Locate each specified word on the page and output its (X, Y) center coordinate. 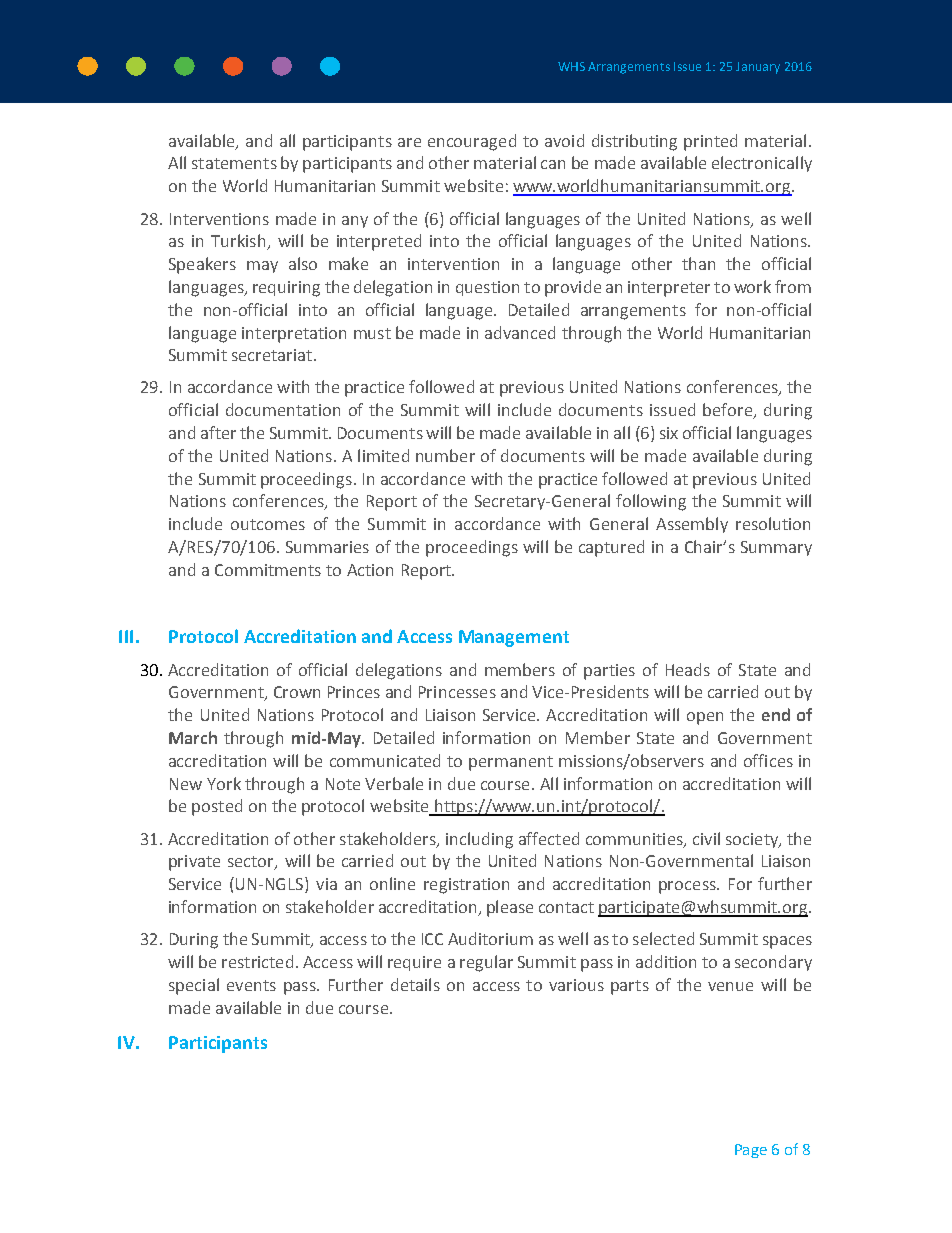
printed (710, 142)
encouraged (472, 142)
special (194, 986)
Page (751, 1151)
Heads (688, 669)
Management (514, 638)
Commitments (268, 570)
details (415, 984)
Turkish (239, 242)
